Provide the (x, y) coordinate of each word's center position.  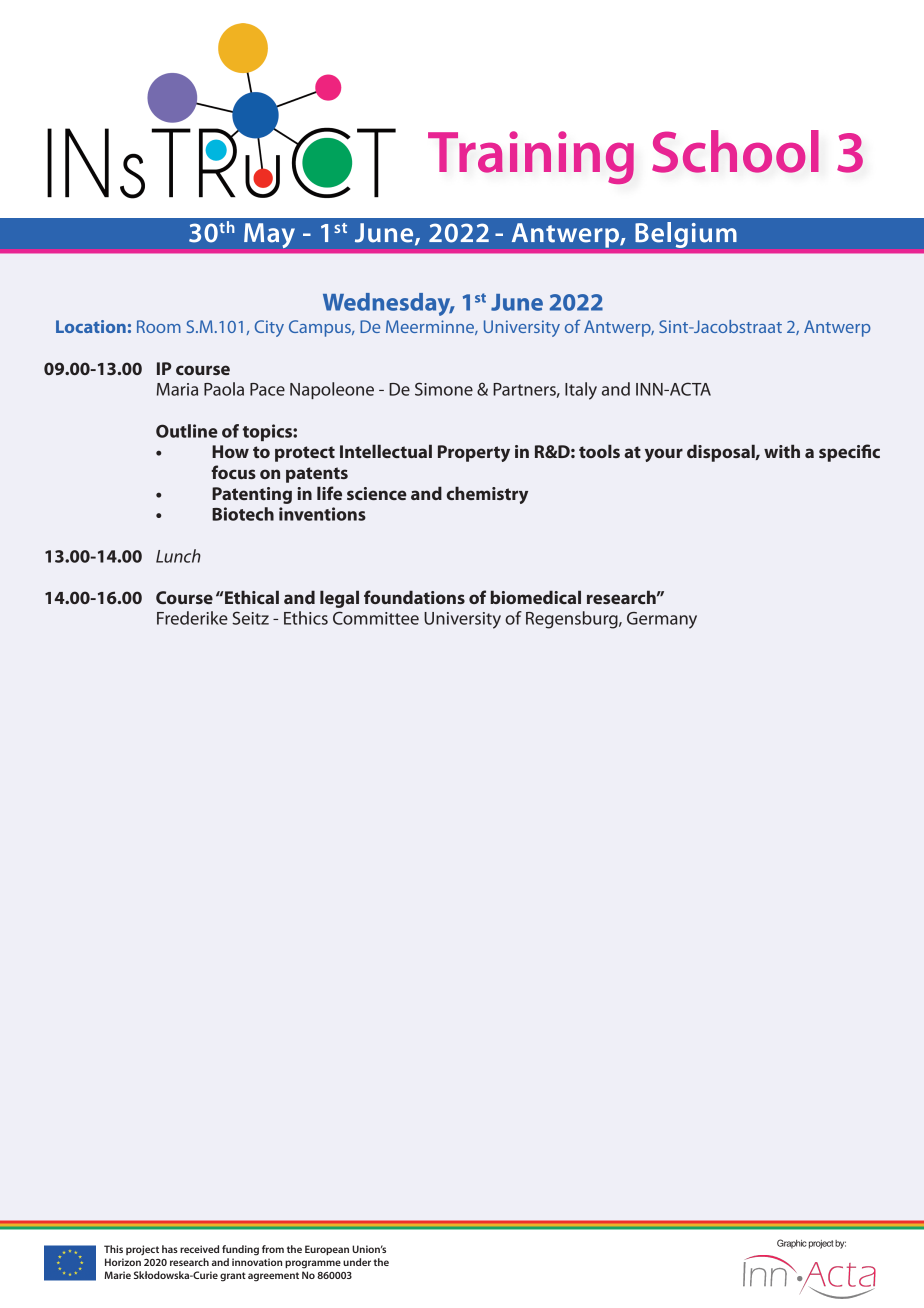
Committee (376, 618)
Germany (662, 620)
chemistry (487, 495)
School (735, 151)
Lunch (178, 556)
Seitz (250, 618)
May (269, 235)
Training (531, 157)
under (357, 1262)
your (664, 455)
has (170, 1249)
